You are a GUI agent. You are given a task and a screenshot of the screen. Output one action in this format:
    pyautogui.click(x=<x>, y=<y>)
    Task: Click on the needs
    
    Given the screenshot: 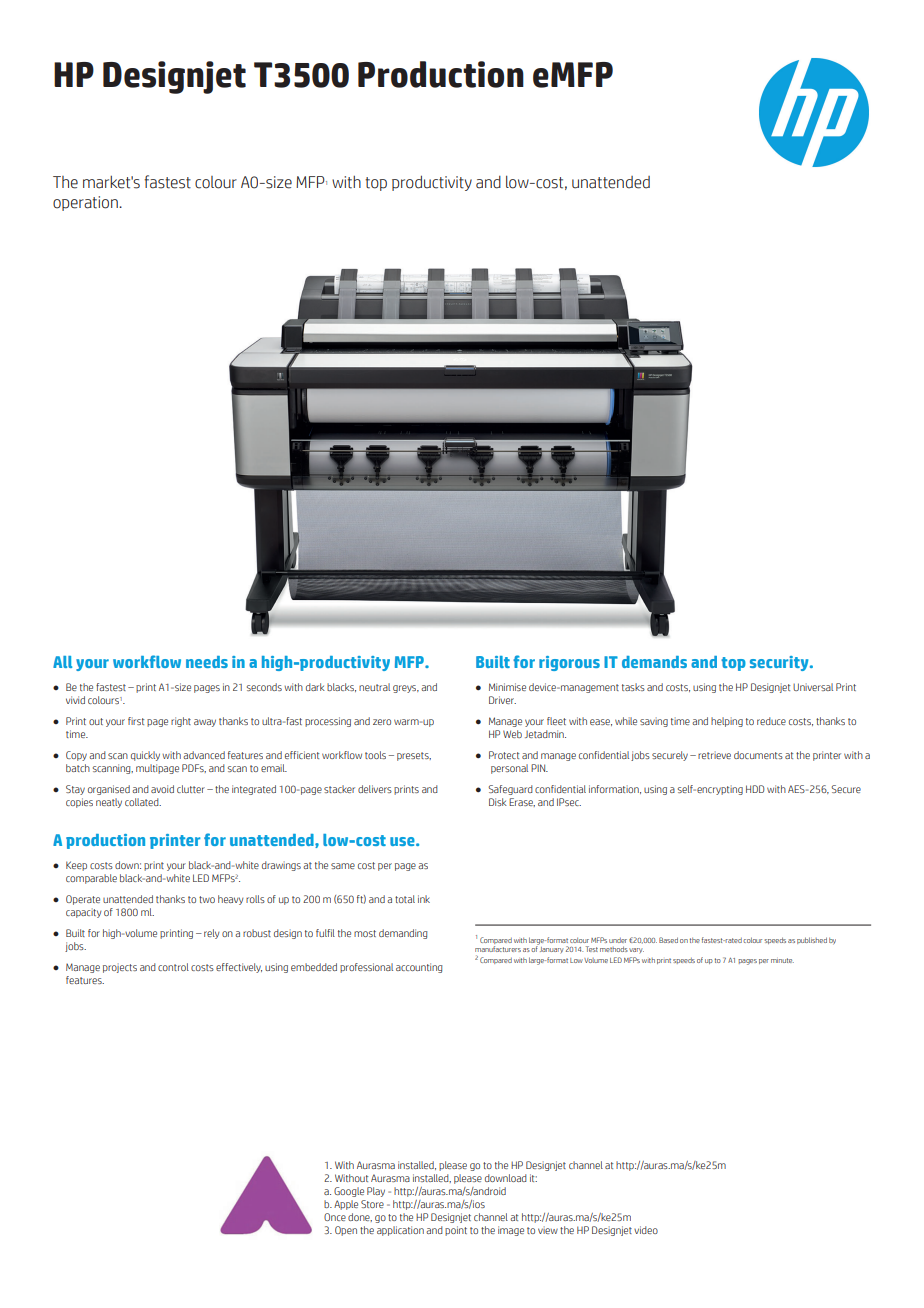 What is the action you would take?
    pyautogui.click(x=207, y=662)
